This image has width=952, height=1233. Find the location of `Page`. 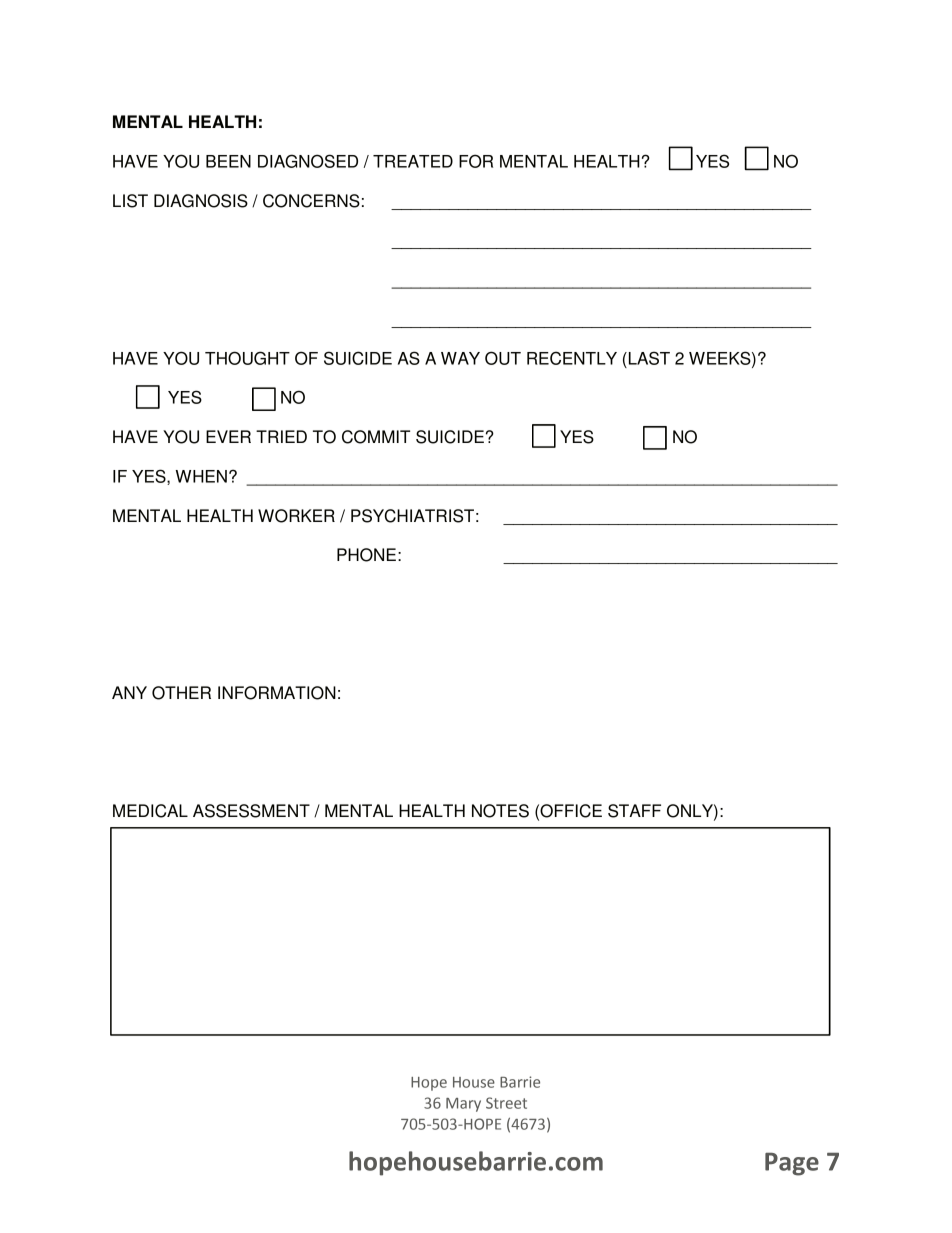

Page is located at coordinates (792, 1164).
